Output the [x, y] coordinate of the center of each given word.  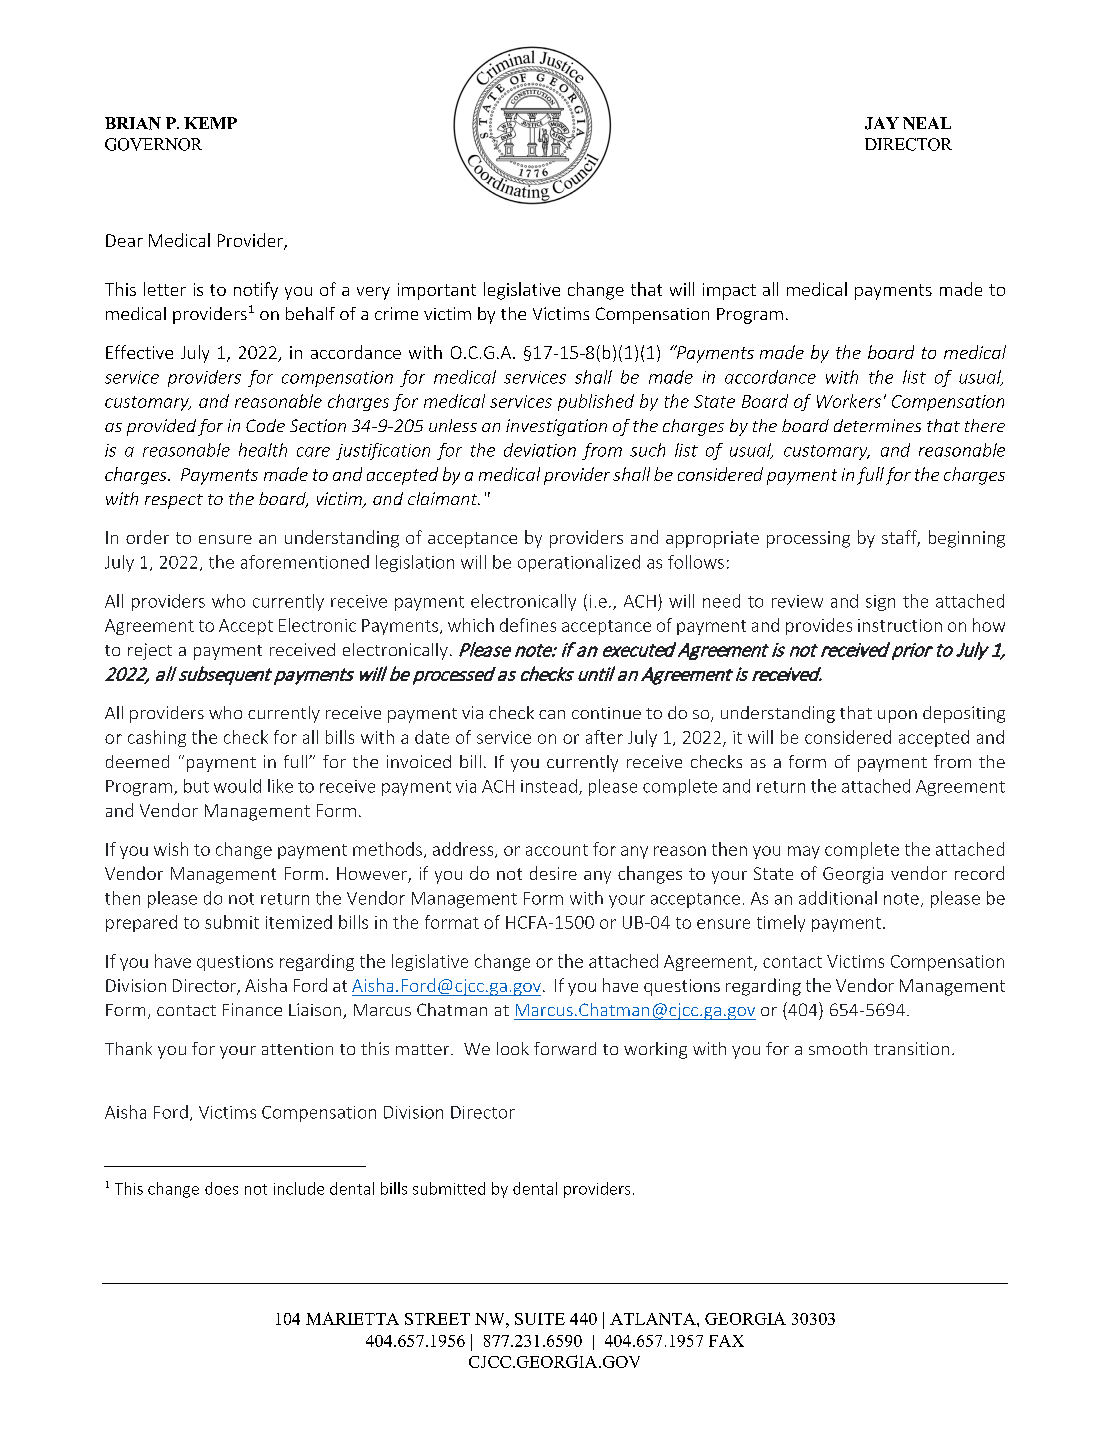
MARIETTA [352, 1318]
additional [838, 898]
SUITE [540, 1319]
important [437, 291]
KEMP [210, 123]
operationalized [579, 563]
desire [553, 873]
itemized [299, 922]
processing [808, 539]
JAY [882, 123]
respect [174, 501]
